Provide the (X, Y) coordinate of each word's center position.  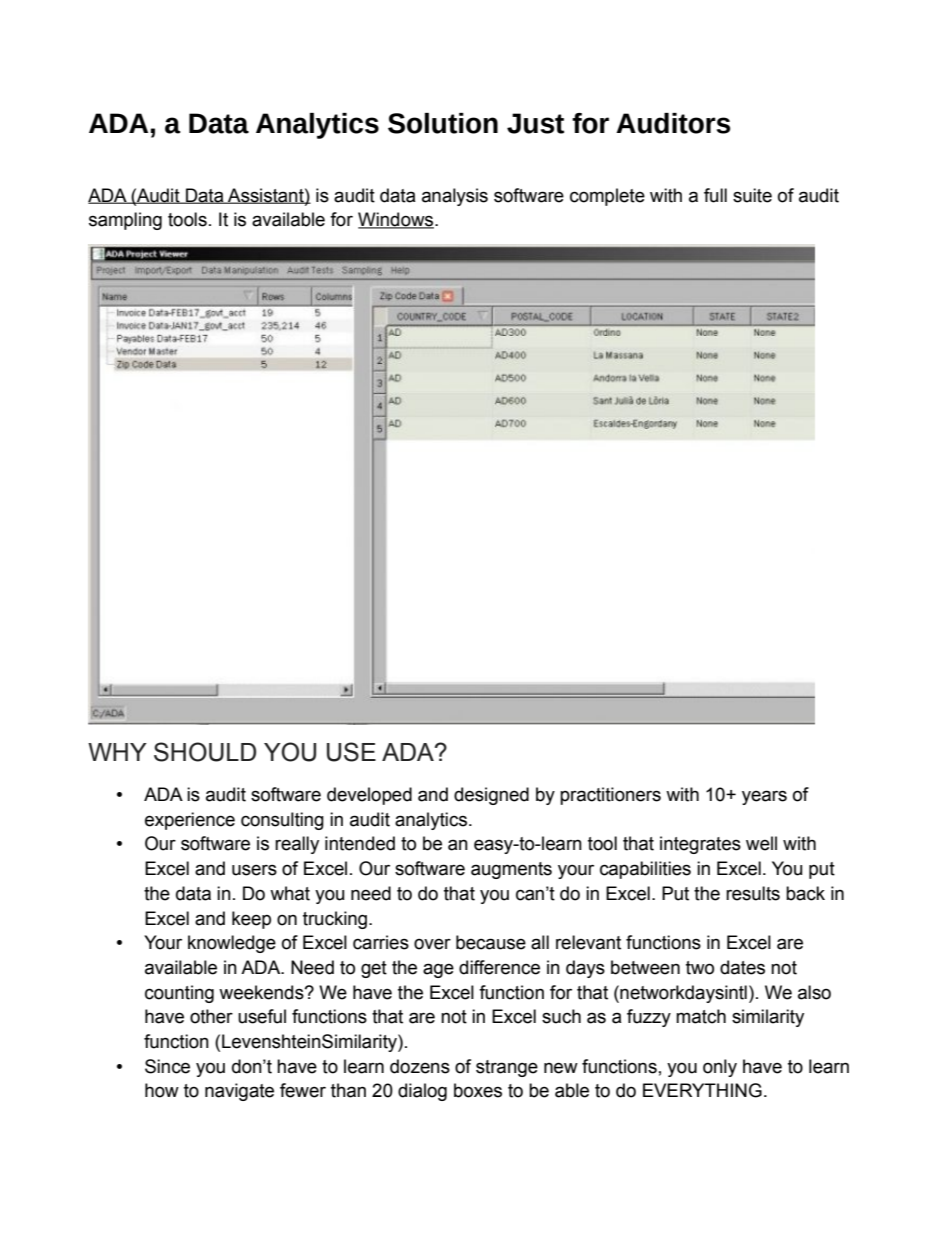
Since (167, 1066)
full (715, 195)
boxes (478, 1090)
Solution (443, 123)
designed (491, 796)
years (764, 797)
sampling (125, 221)
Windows (397, 220)
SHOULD (205, 752)
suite (752, 195)
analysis (455, 197)
